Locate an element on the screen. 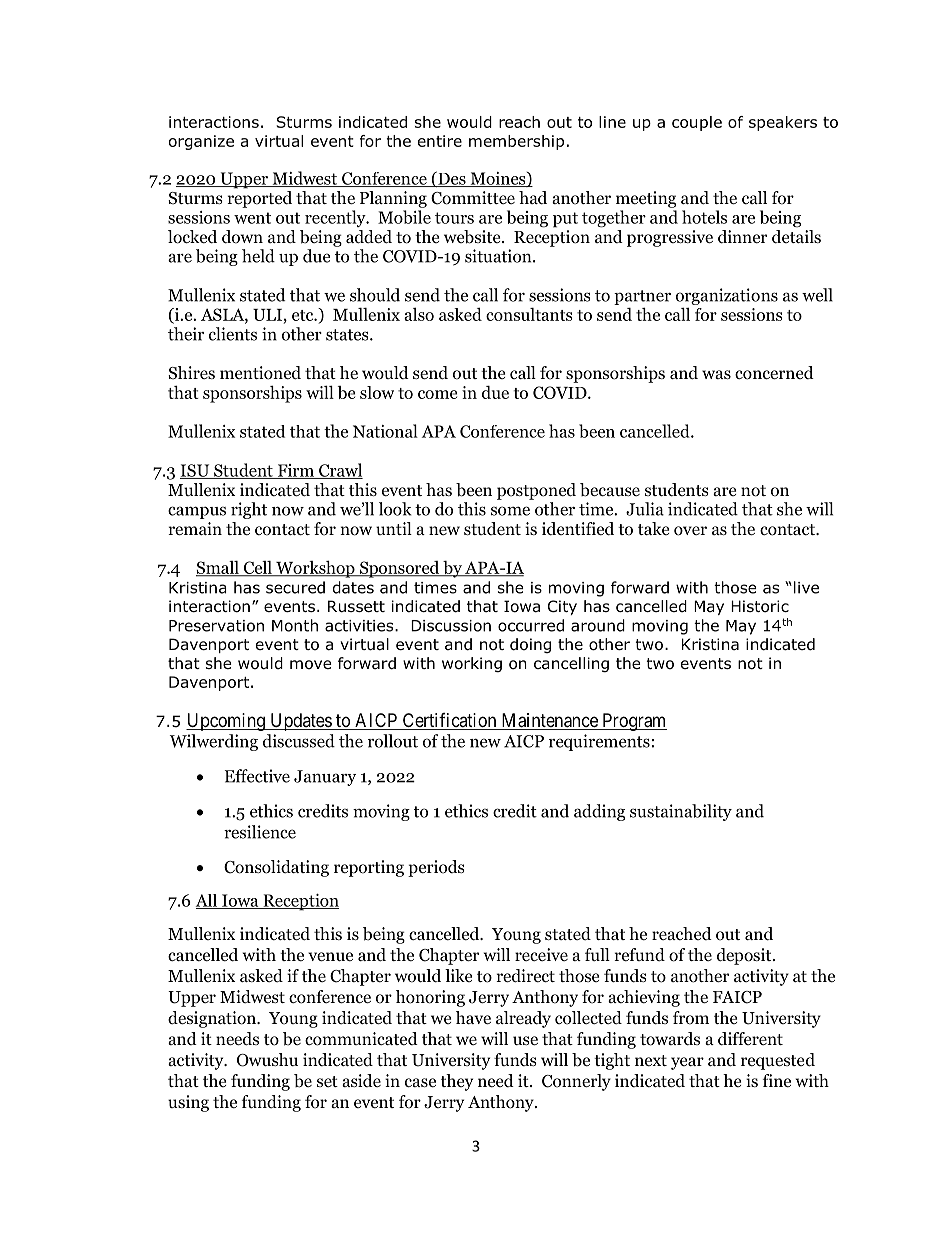 The width and height of the screenshot is (952, 1233). Historic is located at coordinates (760, 606).
